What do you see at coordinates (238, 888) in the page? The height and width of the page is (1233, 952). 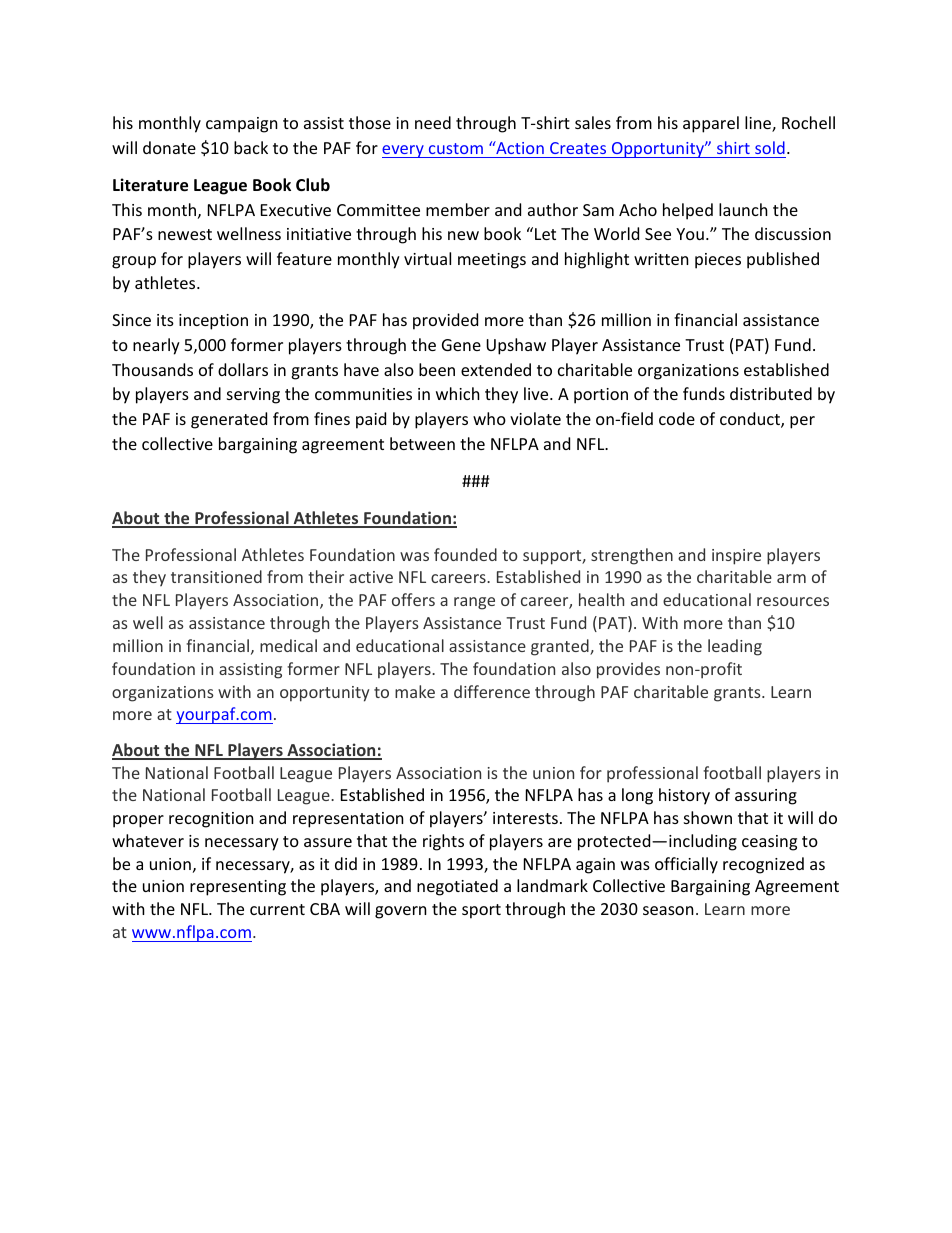 I see `representing` at bounding box center [238, 888].
